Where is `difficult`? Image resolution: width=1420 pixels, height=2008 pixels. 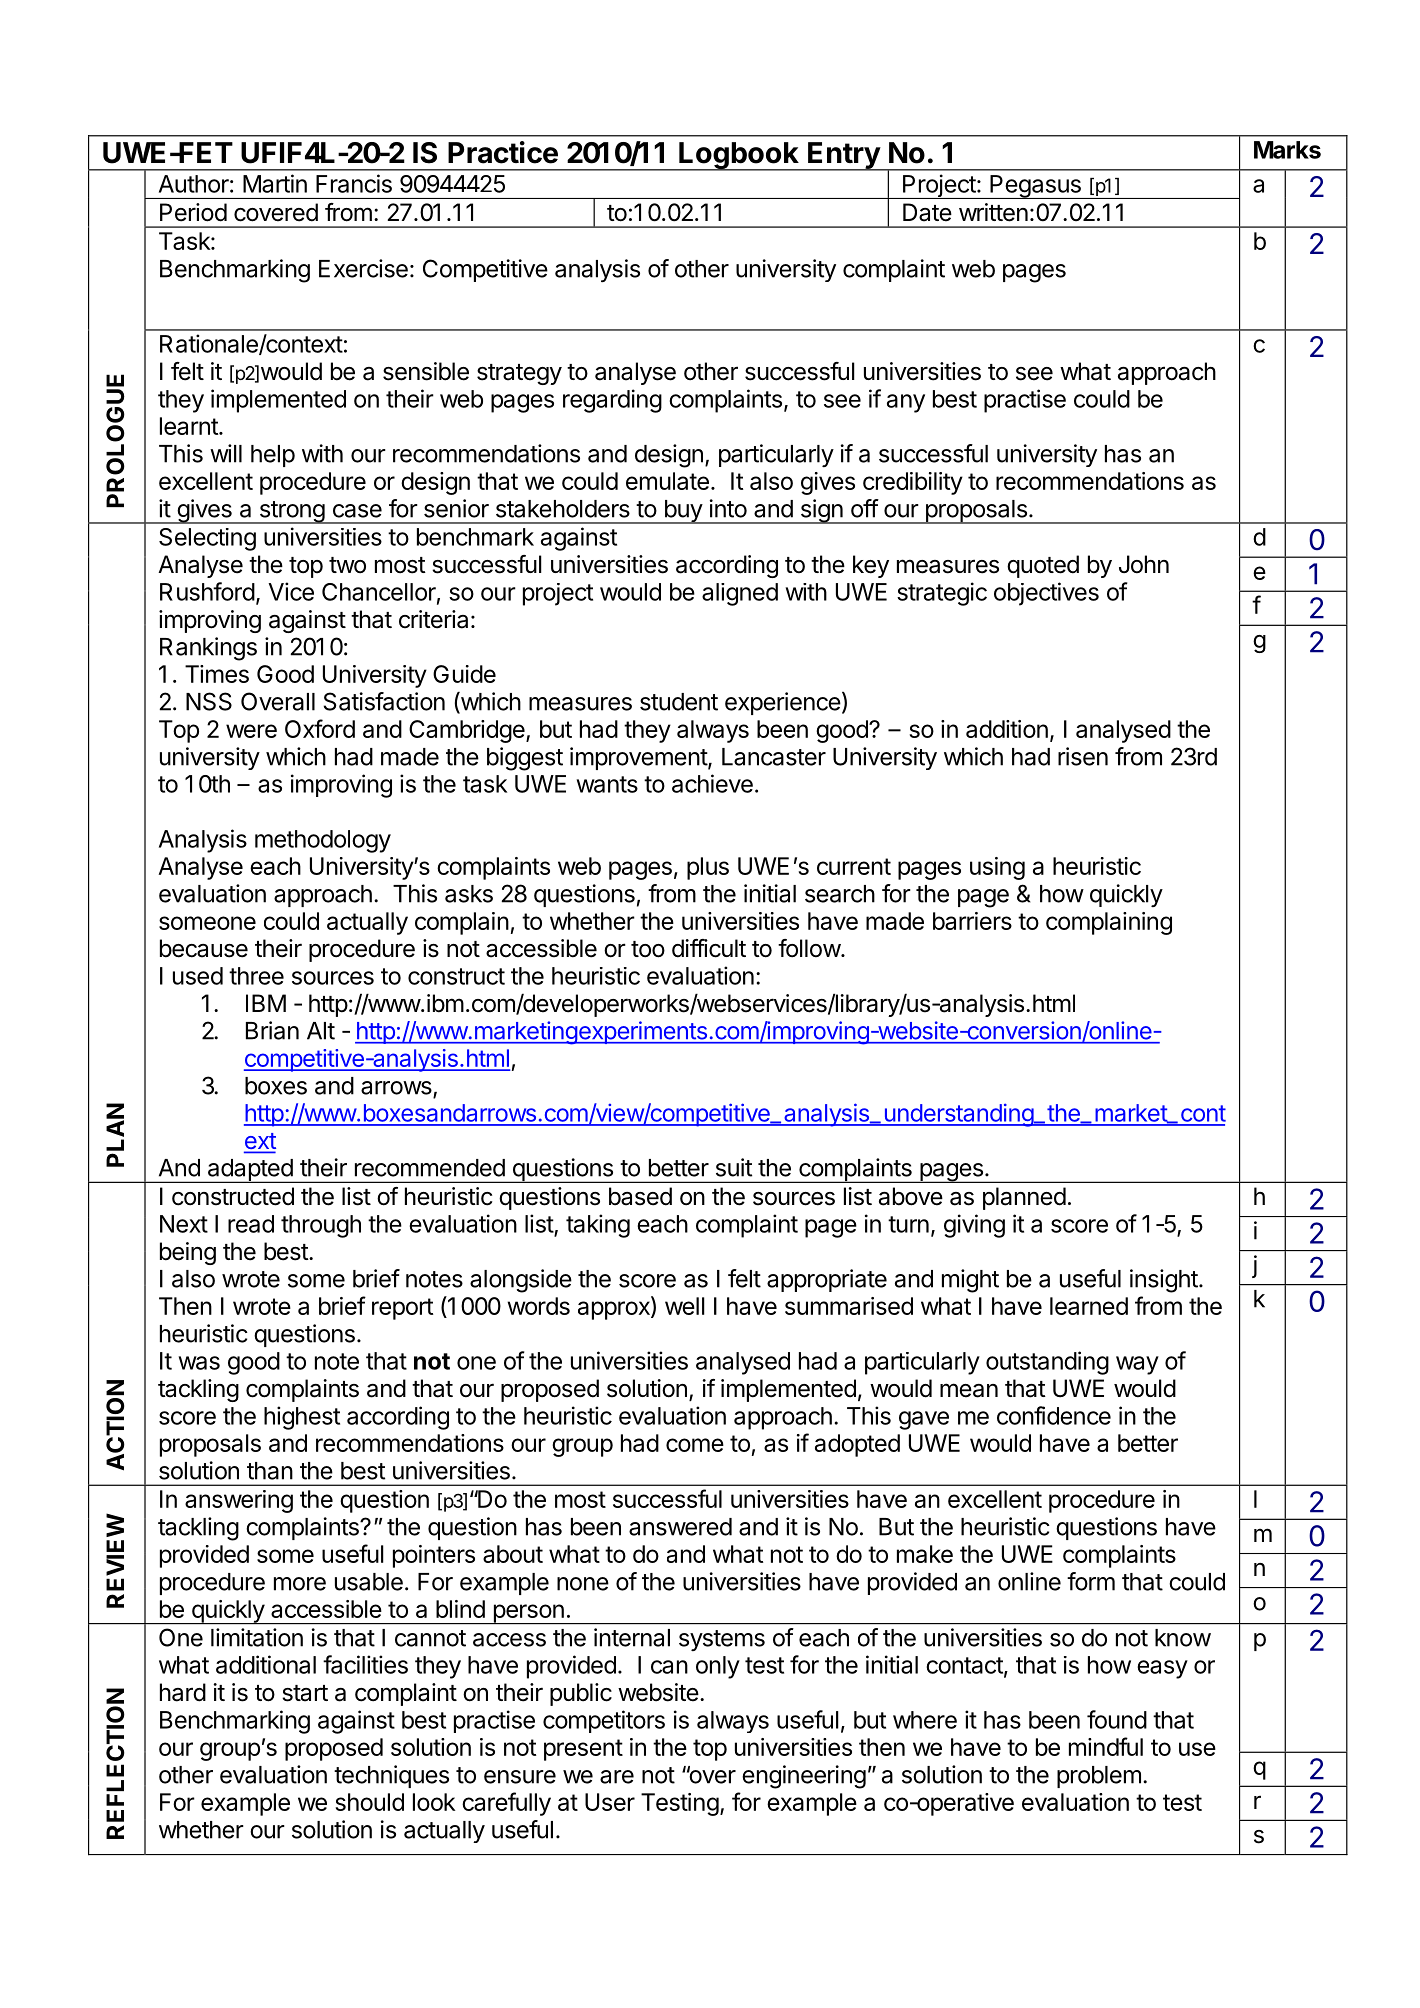
difficult is located at coordinates (709, 948).
